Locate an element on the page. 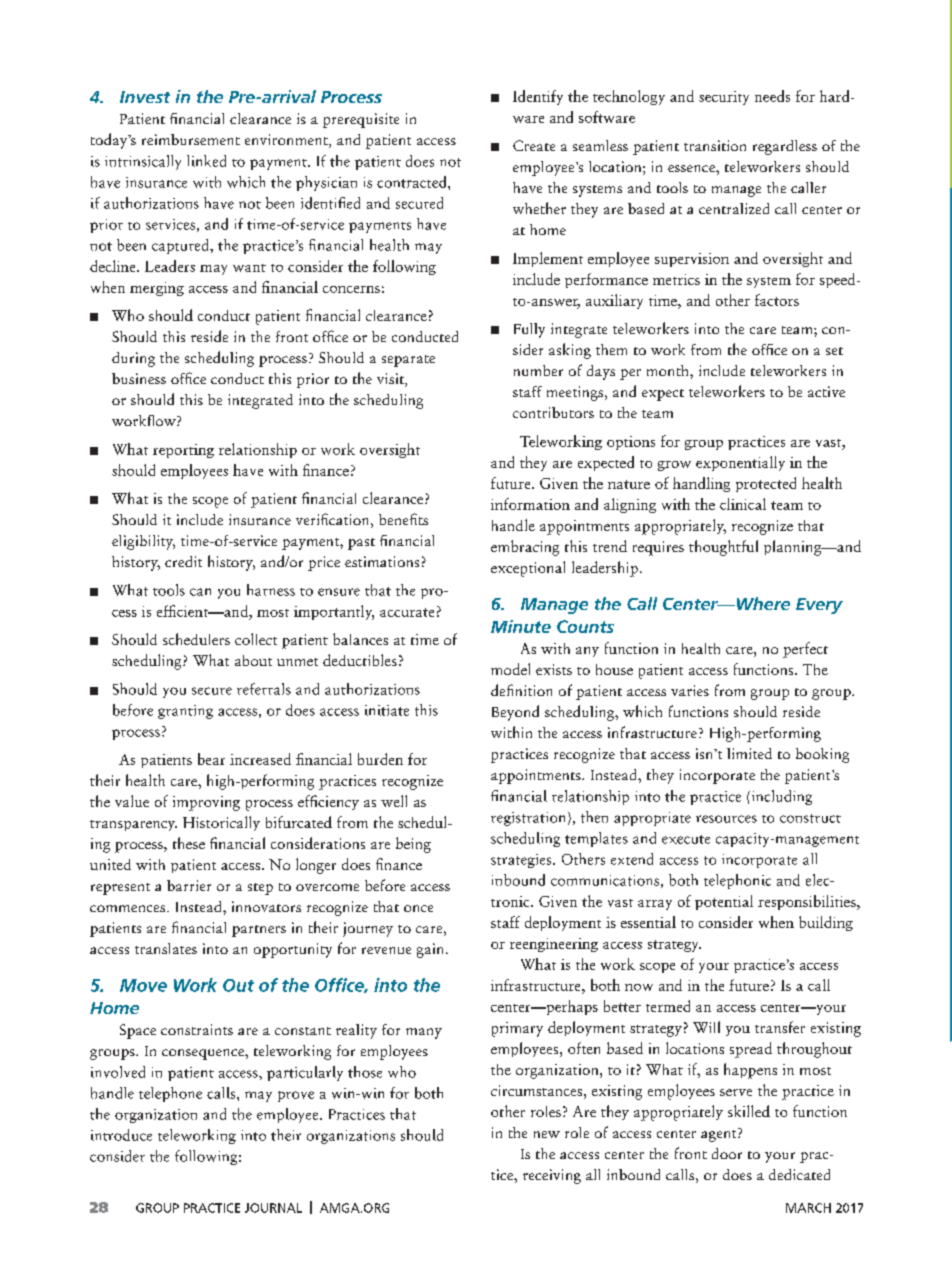  transition is located at coordinates (715, 145).
